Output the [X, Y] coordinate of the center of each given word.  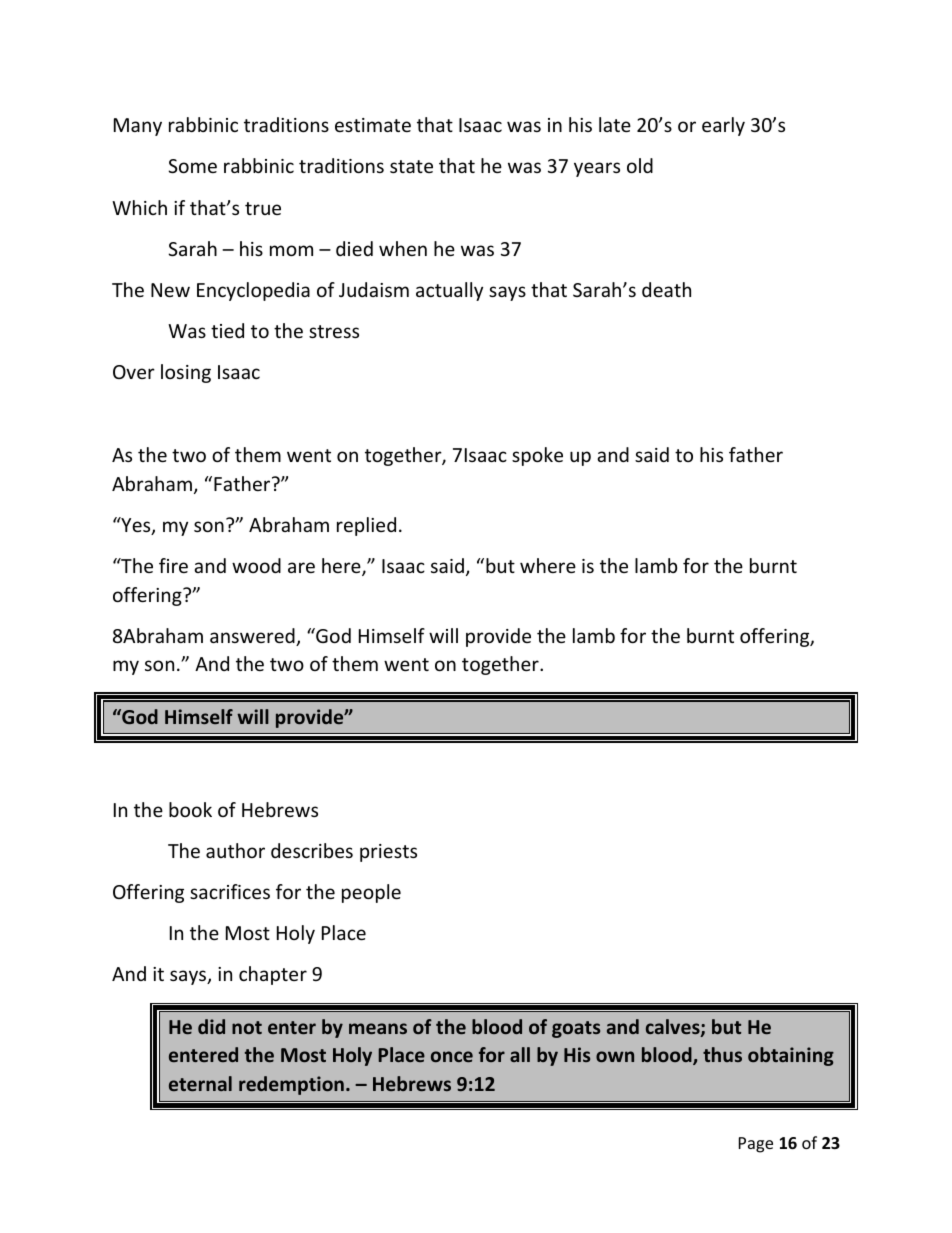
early [723, 126]
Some [192, 166]
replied [366, 526]
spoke [537, 456]
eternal [200, 1083]
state [411, 166]
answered [253, 637]
